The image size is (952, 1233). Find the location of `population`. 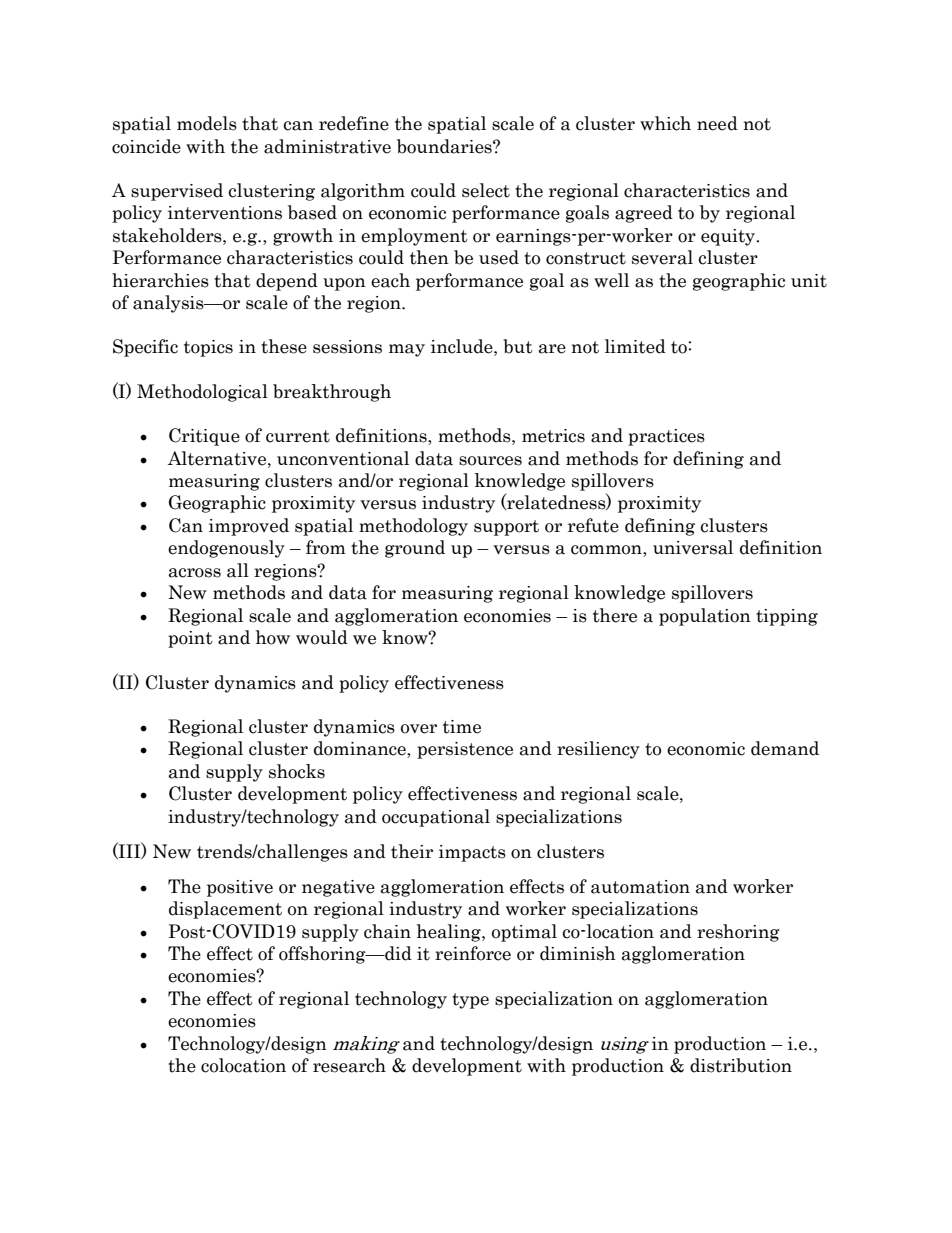

population is located at coordinates (705, 617).
